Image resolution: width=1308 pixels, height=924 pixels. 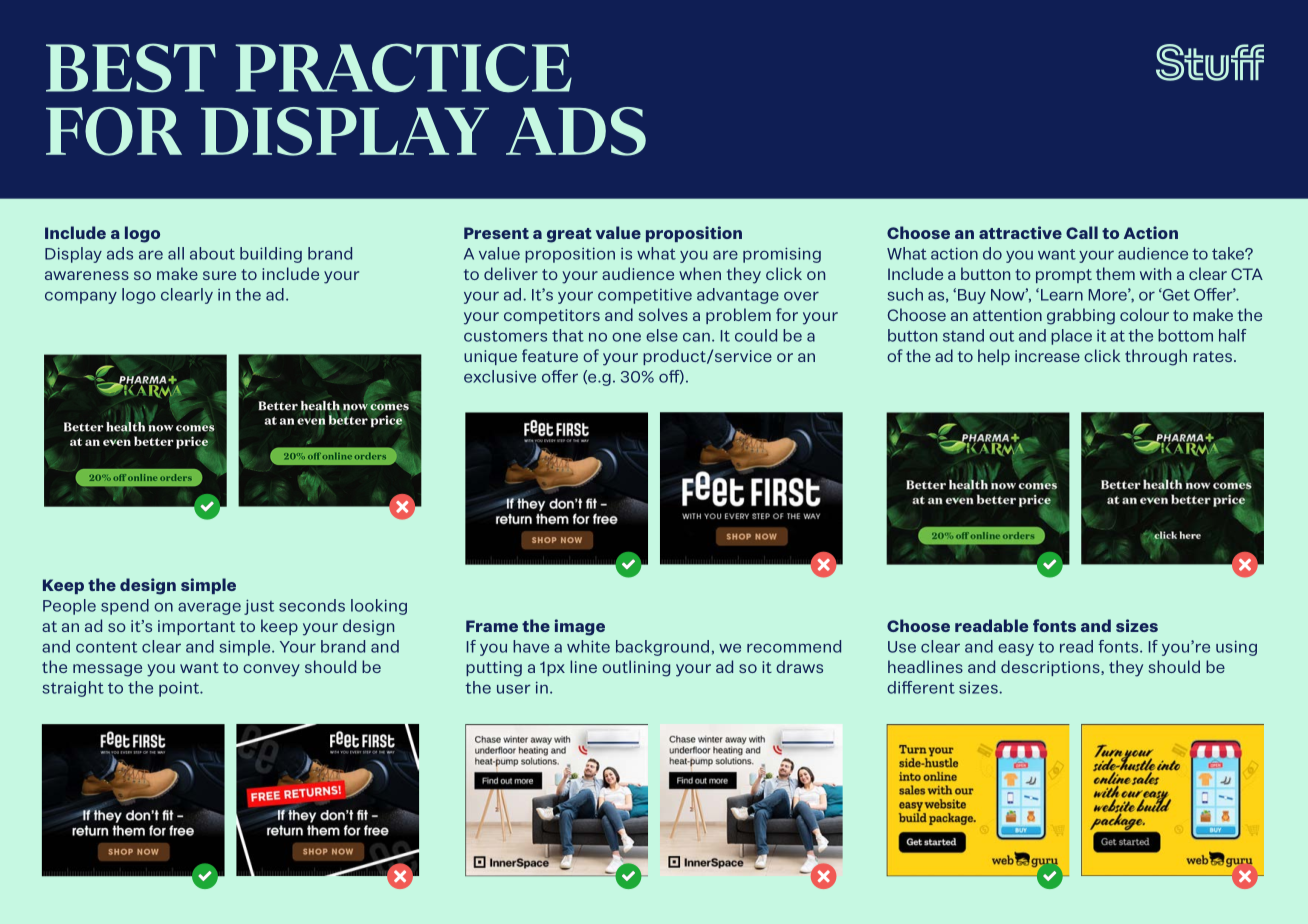 I want to click on just, so click(x=259, y=607).
